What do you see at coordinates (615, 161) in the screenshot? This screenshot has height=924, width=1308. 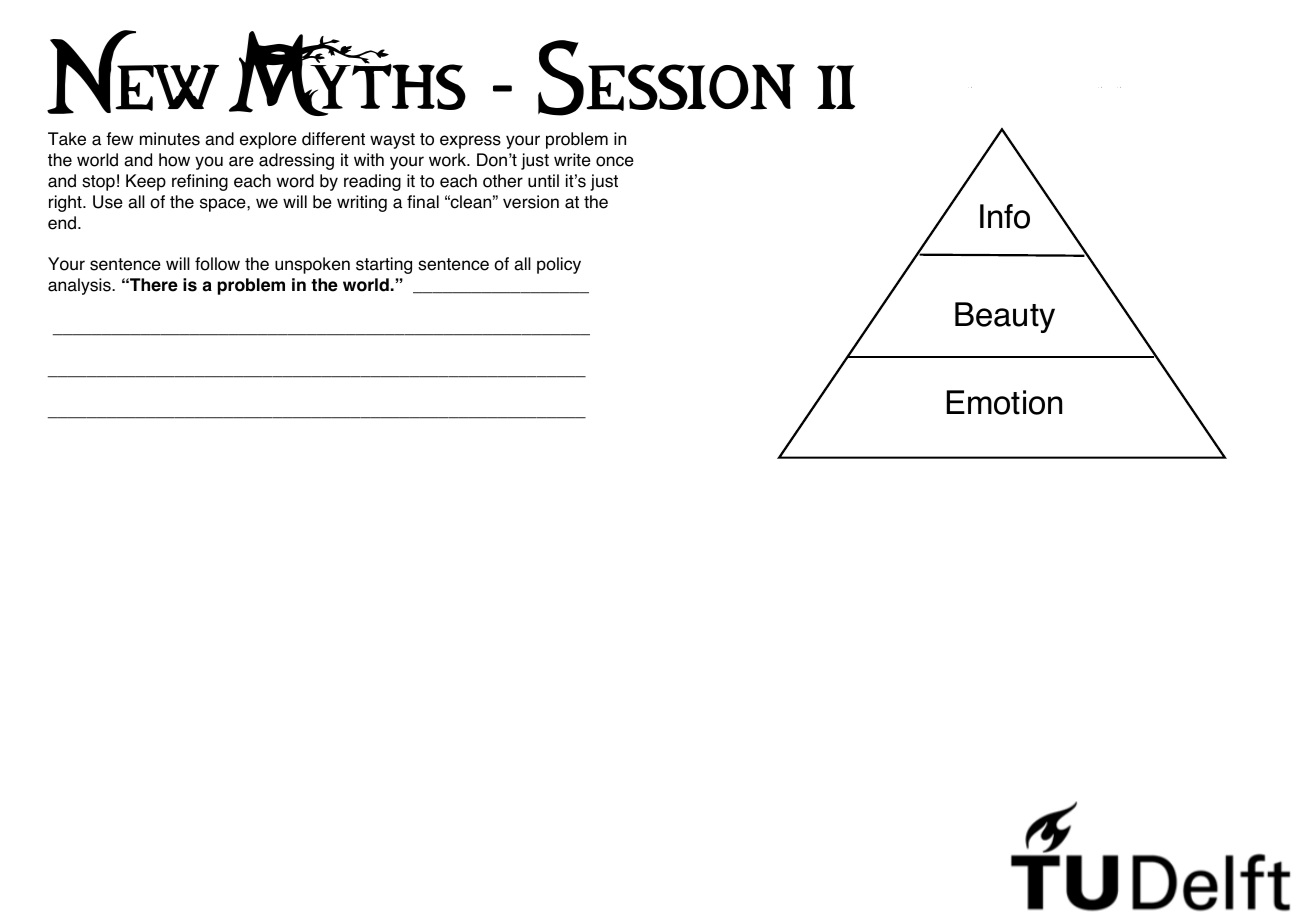 I see `once` at bounding box center [615, 161].
